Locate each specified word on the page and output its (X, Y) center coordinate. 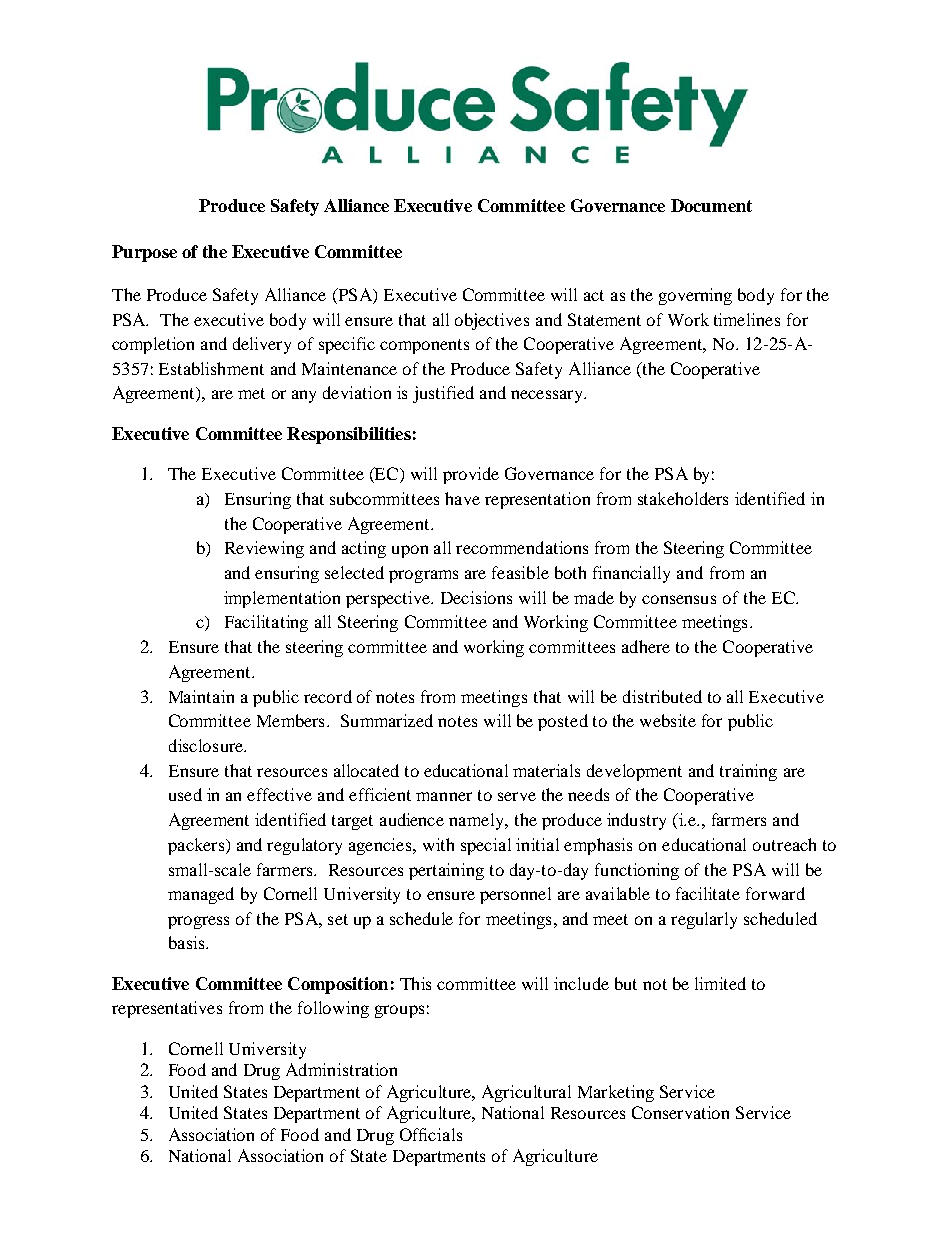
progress (198, 922)
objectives (492, 321)
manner (444, 796)
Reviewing (264, 549)
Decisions (476, 597)
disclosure (207, 745)
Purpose (144, 253)
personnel (515, 895)
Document (711, 205)
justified (443, 394)
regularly (704, 920)
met (251, 393)
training (748, 772)
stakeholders (683, 498)
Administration (341, 1069)
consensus (679, 599)
